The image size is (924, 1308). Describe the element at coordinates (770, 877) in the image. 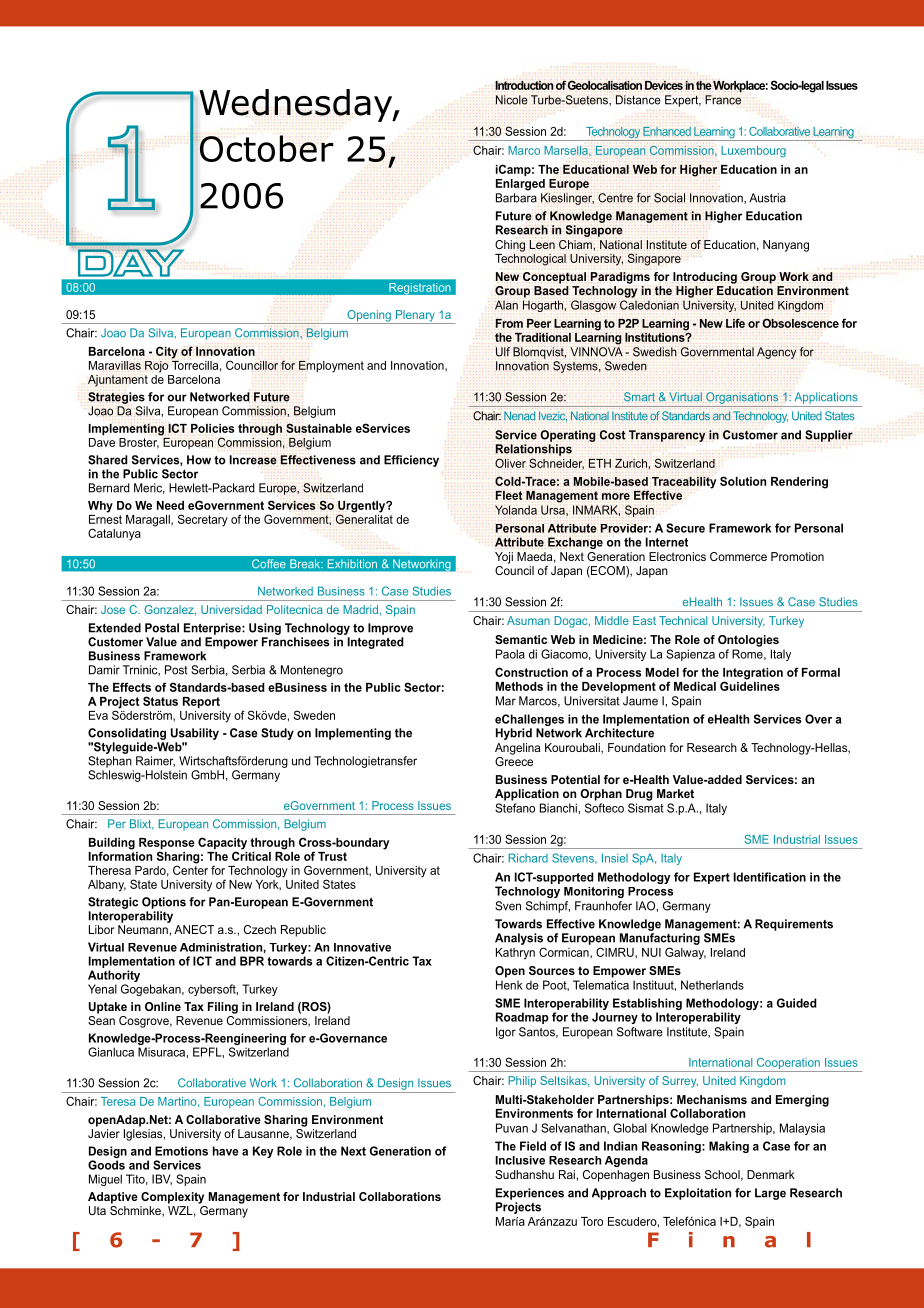

I see `Identification` at that location.
